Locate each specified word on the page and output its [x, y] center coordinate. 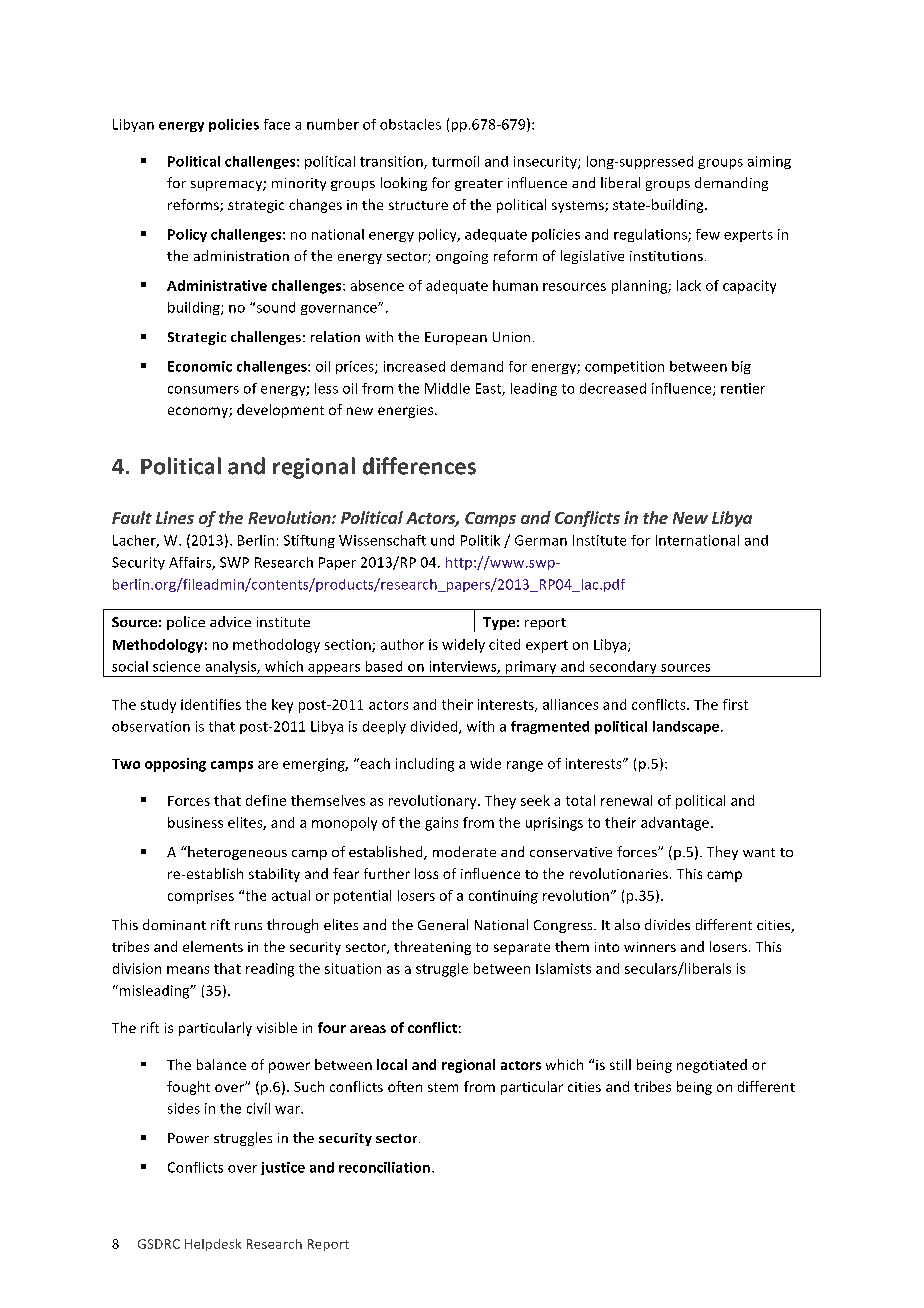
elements [213, 946]
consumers [203, 390]
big [741, 367]
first [735, 704]
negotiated [712, 1066]
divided [435, 727]
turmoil [455, 161]
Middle [447, 388]
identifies [211, 704]
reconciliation [384, 1167]
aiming [769, 162]
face [277, 124]
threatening [432, 948]
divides [667, 924]
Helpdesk [213, 1245]
